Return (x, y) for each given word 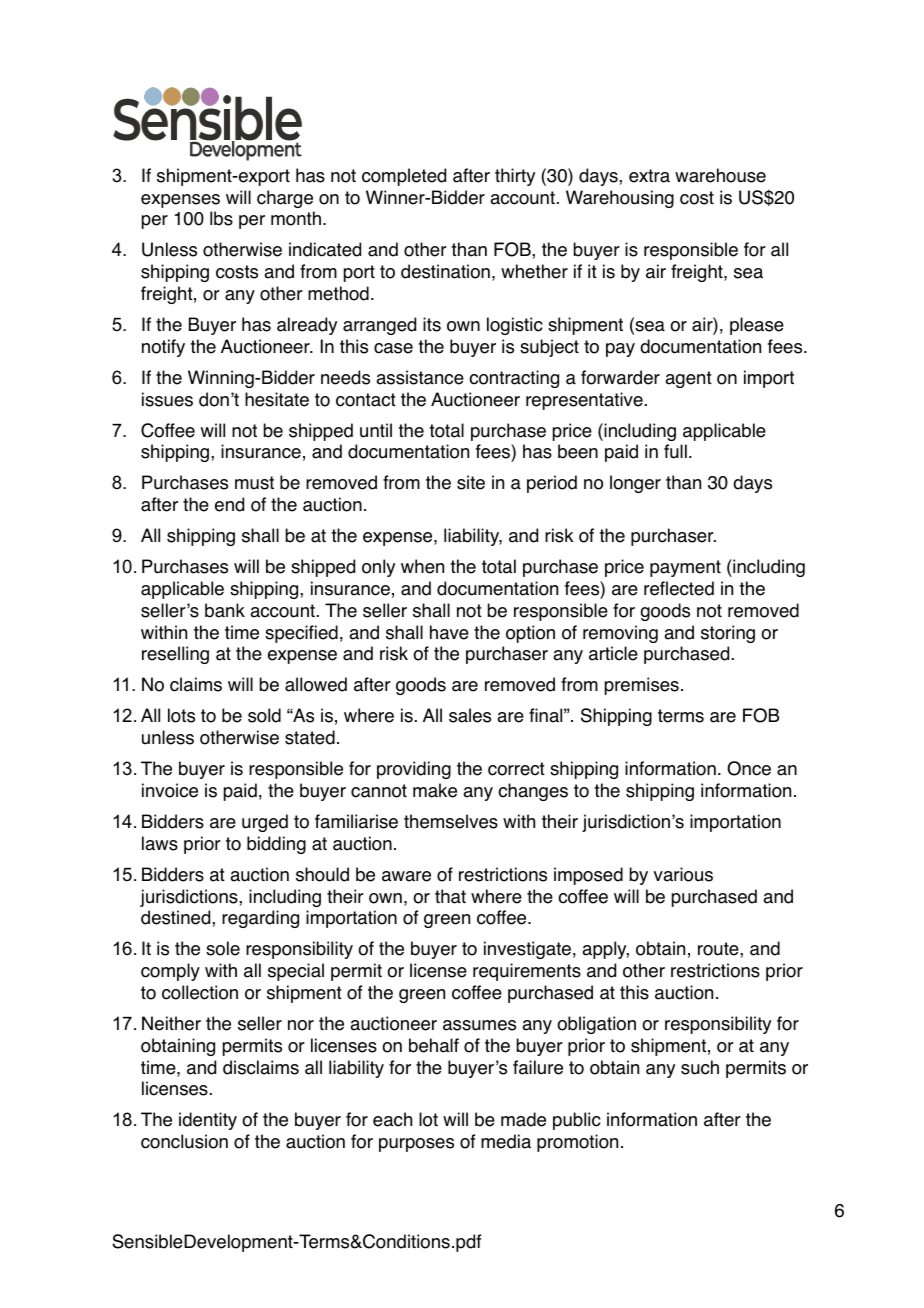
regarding (260, 919)
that (450, 896)
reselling (175, 655)
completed (404, 177)
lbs (221, 218)
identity (208, 1121)
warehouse (720, 175)
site (471, 482)
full (675, 451)
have (449, 632)
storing (728, 634)
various (683, 874)
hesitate (277, 399)
